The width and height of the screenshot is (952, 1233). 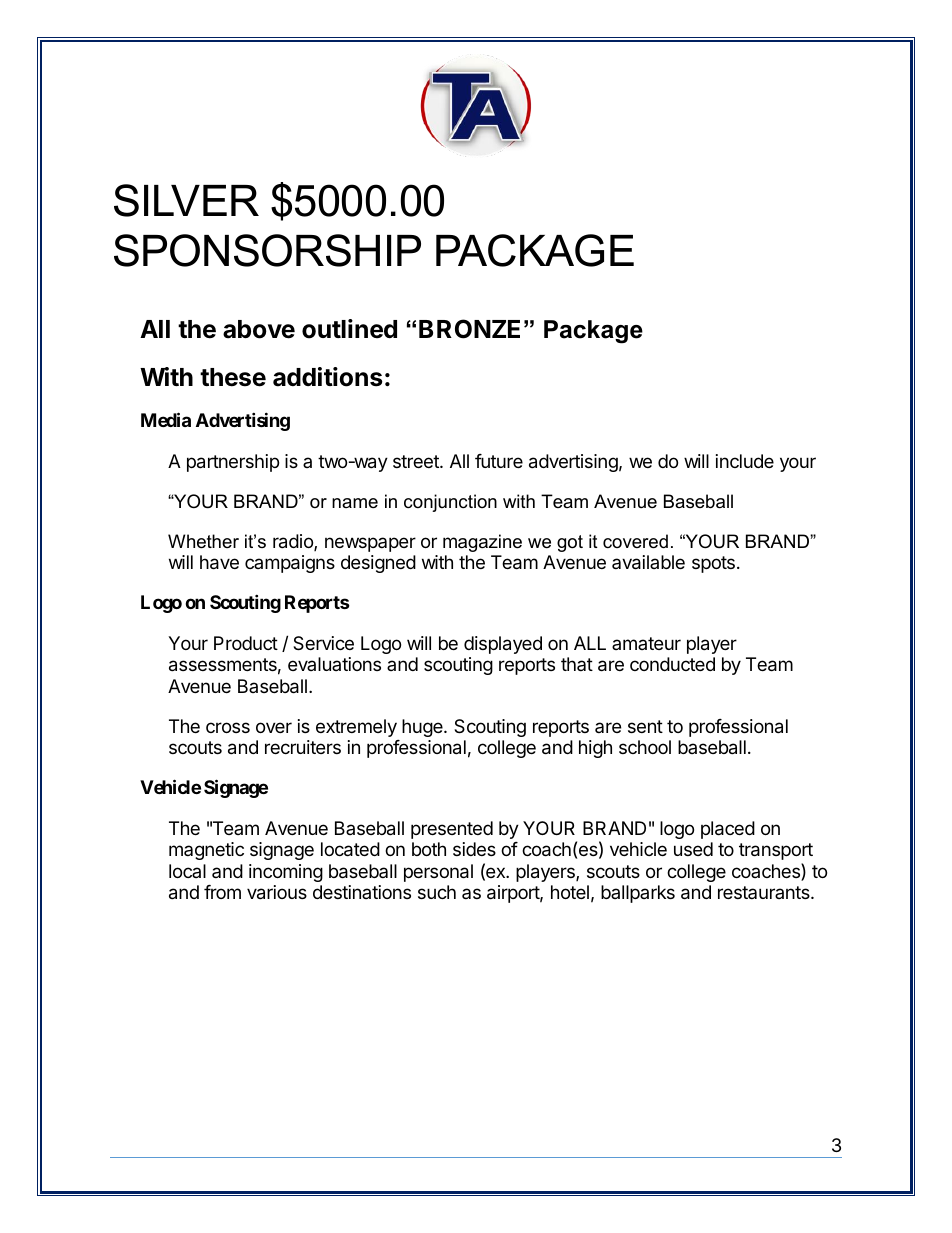 What do you see at coordinates (349, 329) in the screenshot?
I see `outlined` at bounding box center [349, 329].
